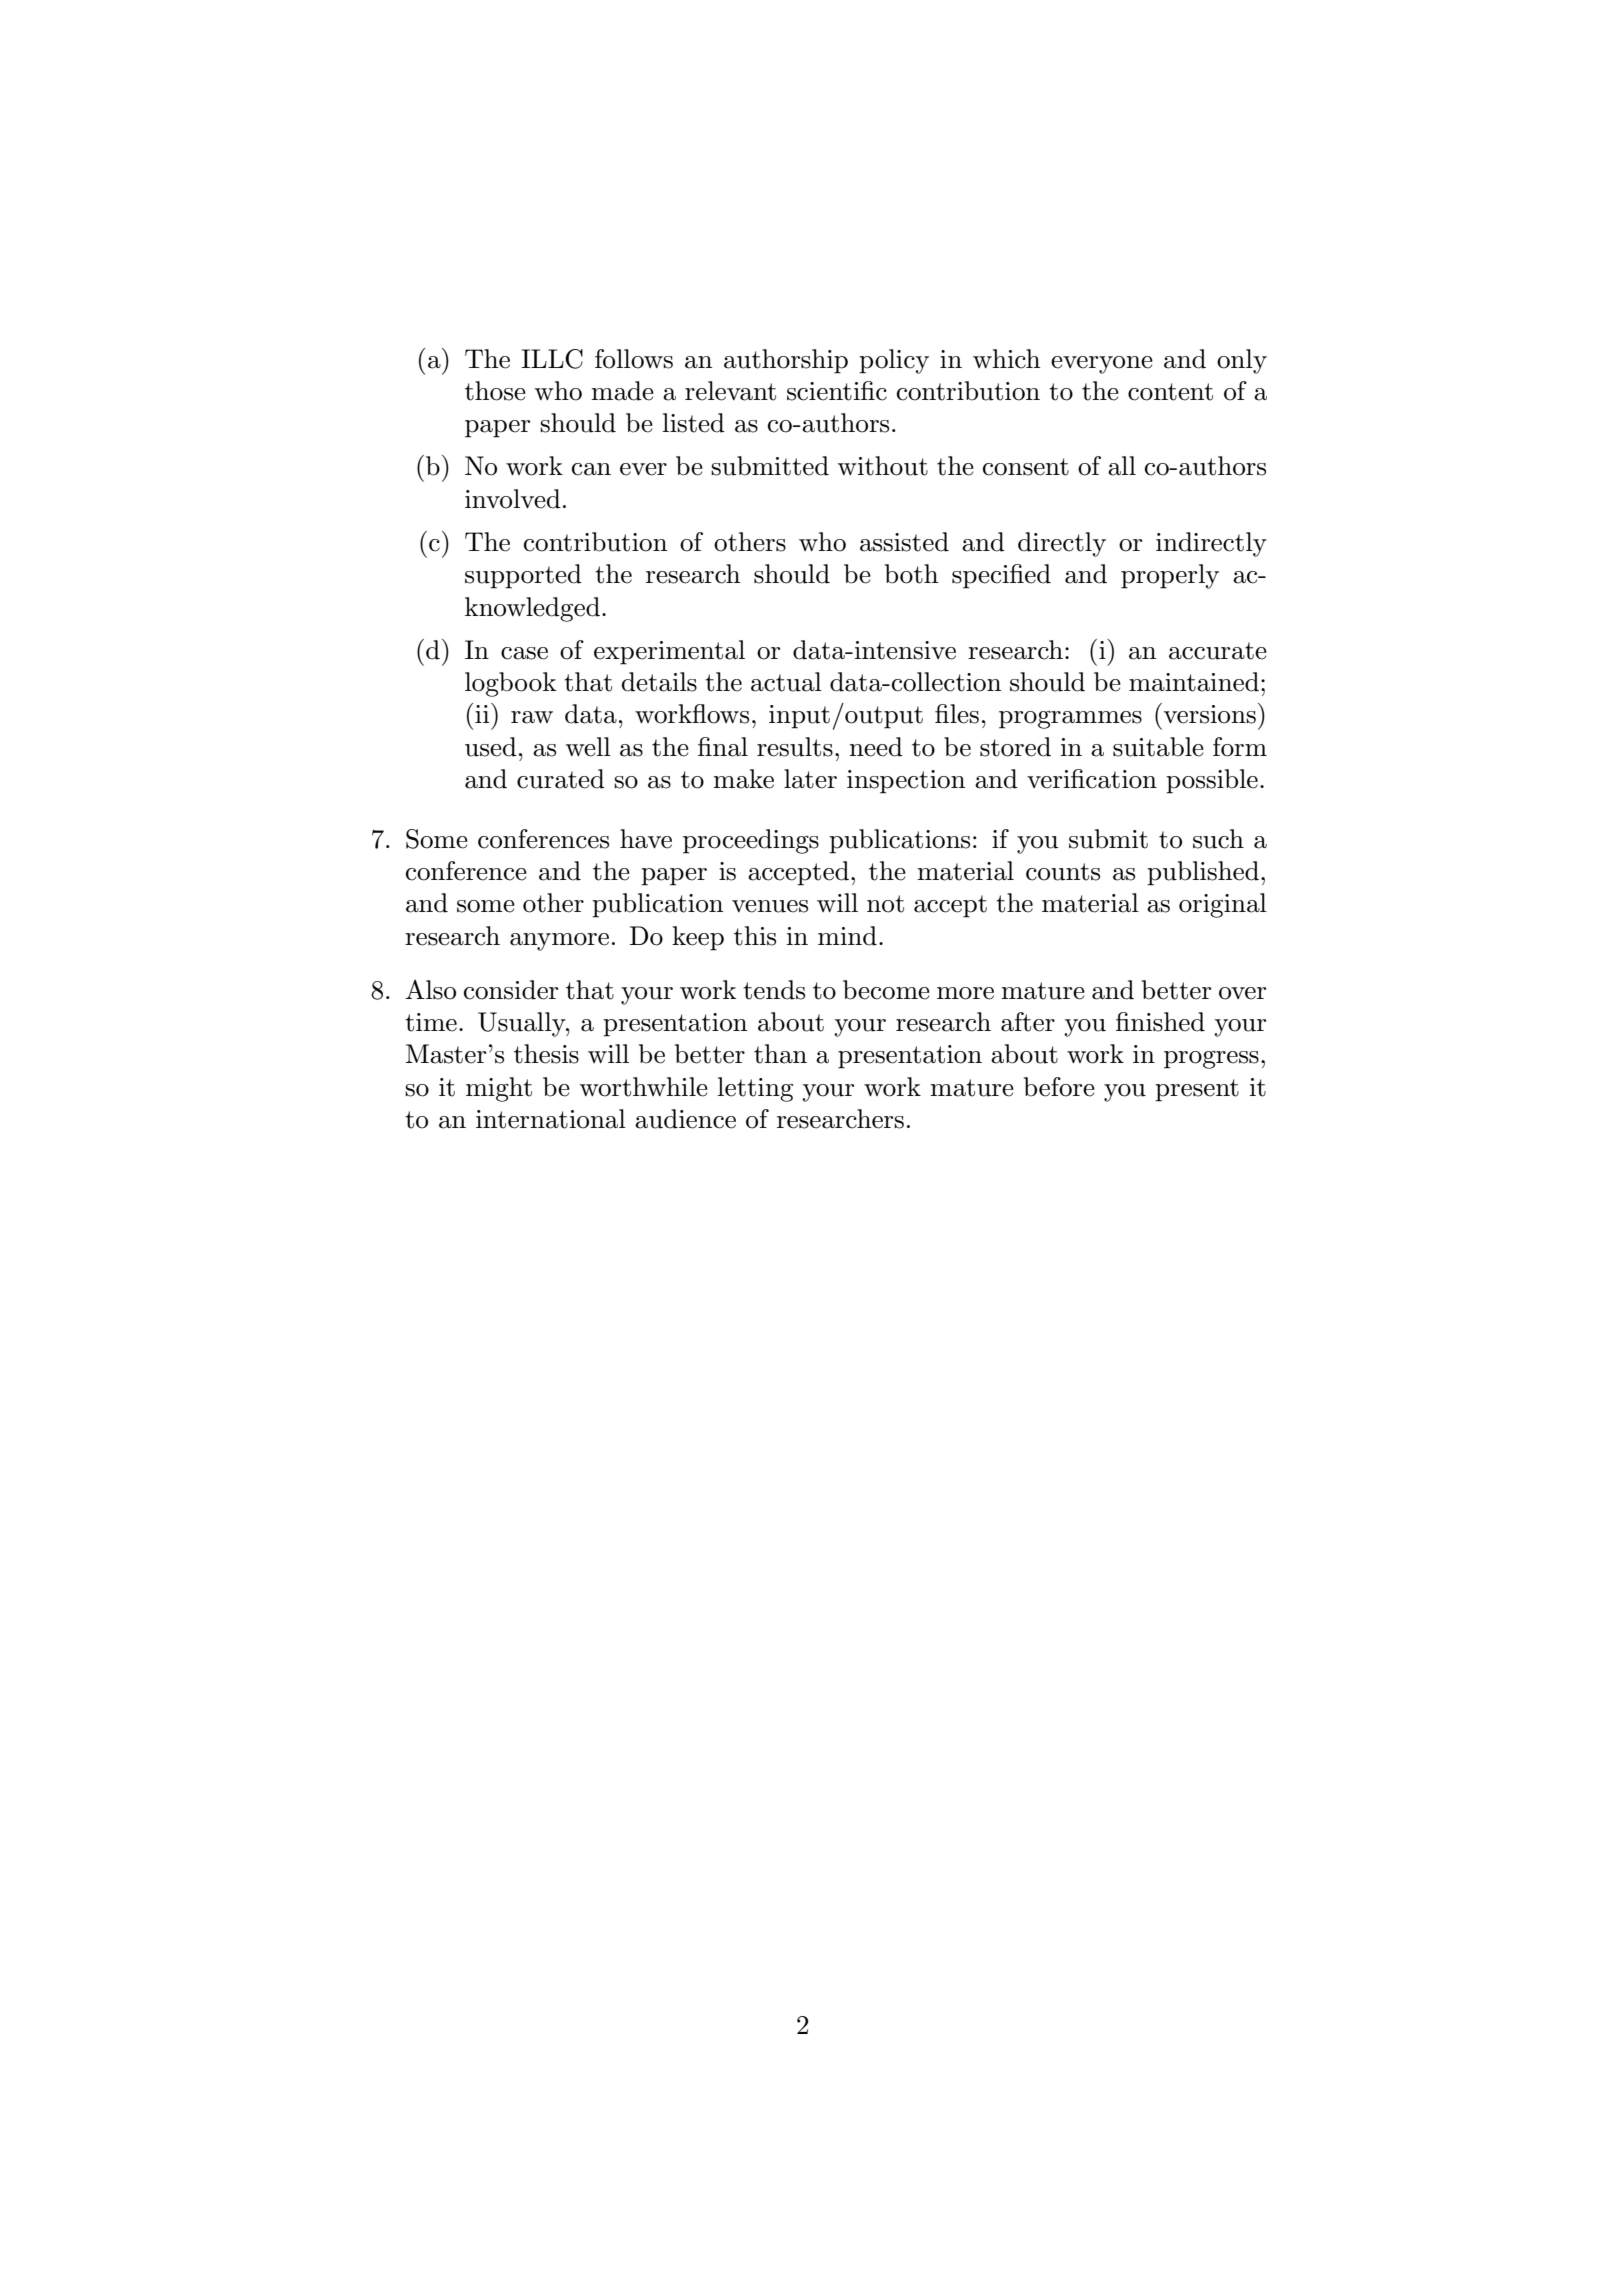  Describe the element at coordinates (876, 747) in the screenshot. I see `need` at that location.
